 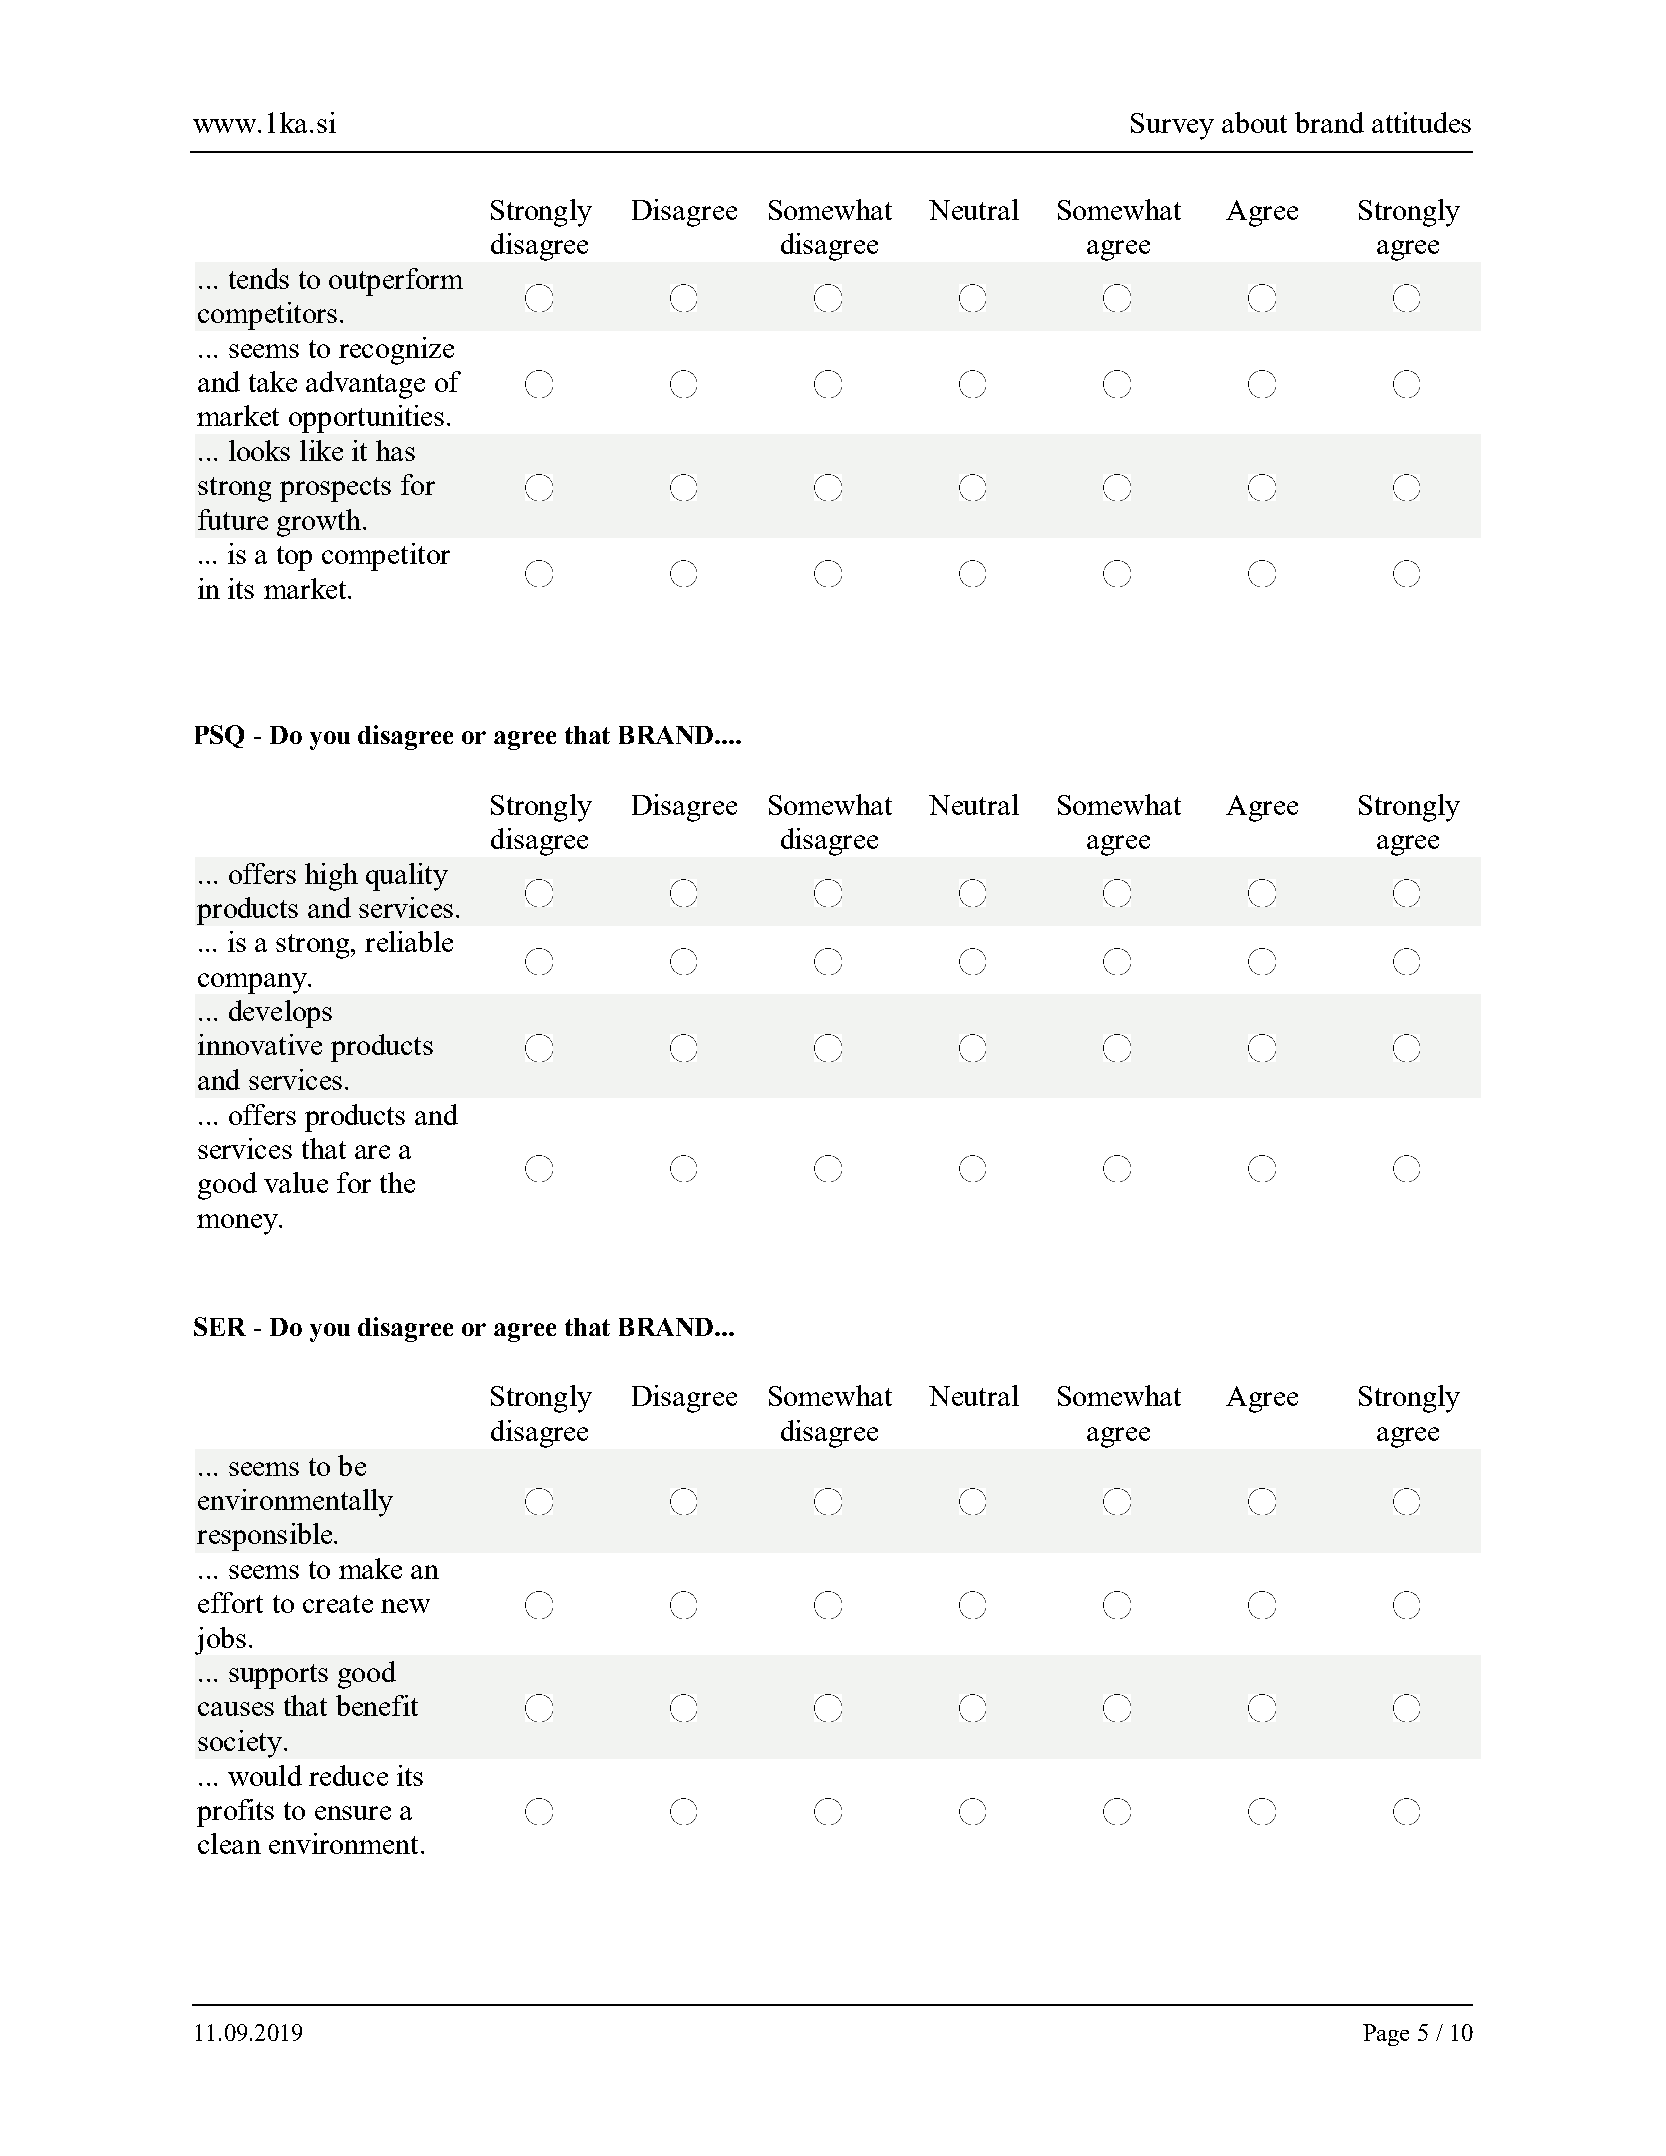 What do you see at coordinates (1172, 126) in the screenshot?
I see `Survey` at bounding box center [1172, 126].
